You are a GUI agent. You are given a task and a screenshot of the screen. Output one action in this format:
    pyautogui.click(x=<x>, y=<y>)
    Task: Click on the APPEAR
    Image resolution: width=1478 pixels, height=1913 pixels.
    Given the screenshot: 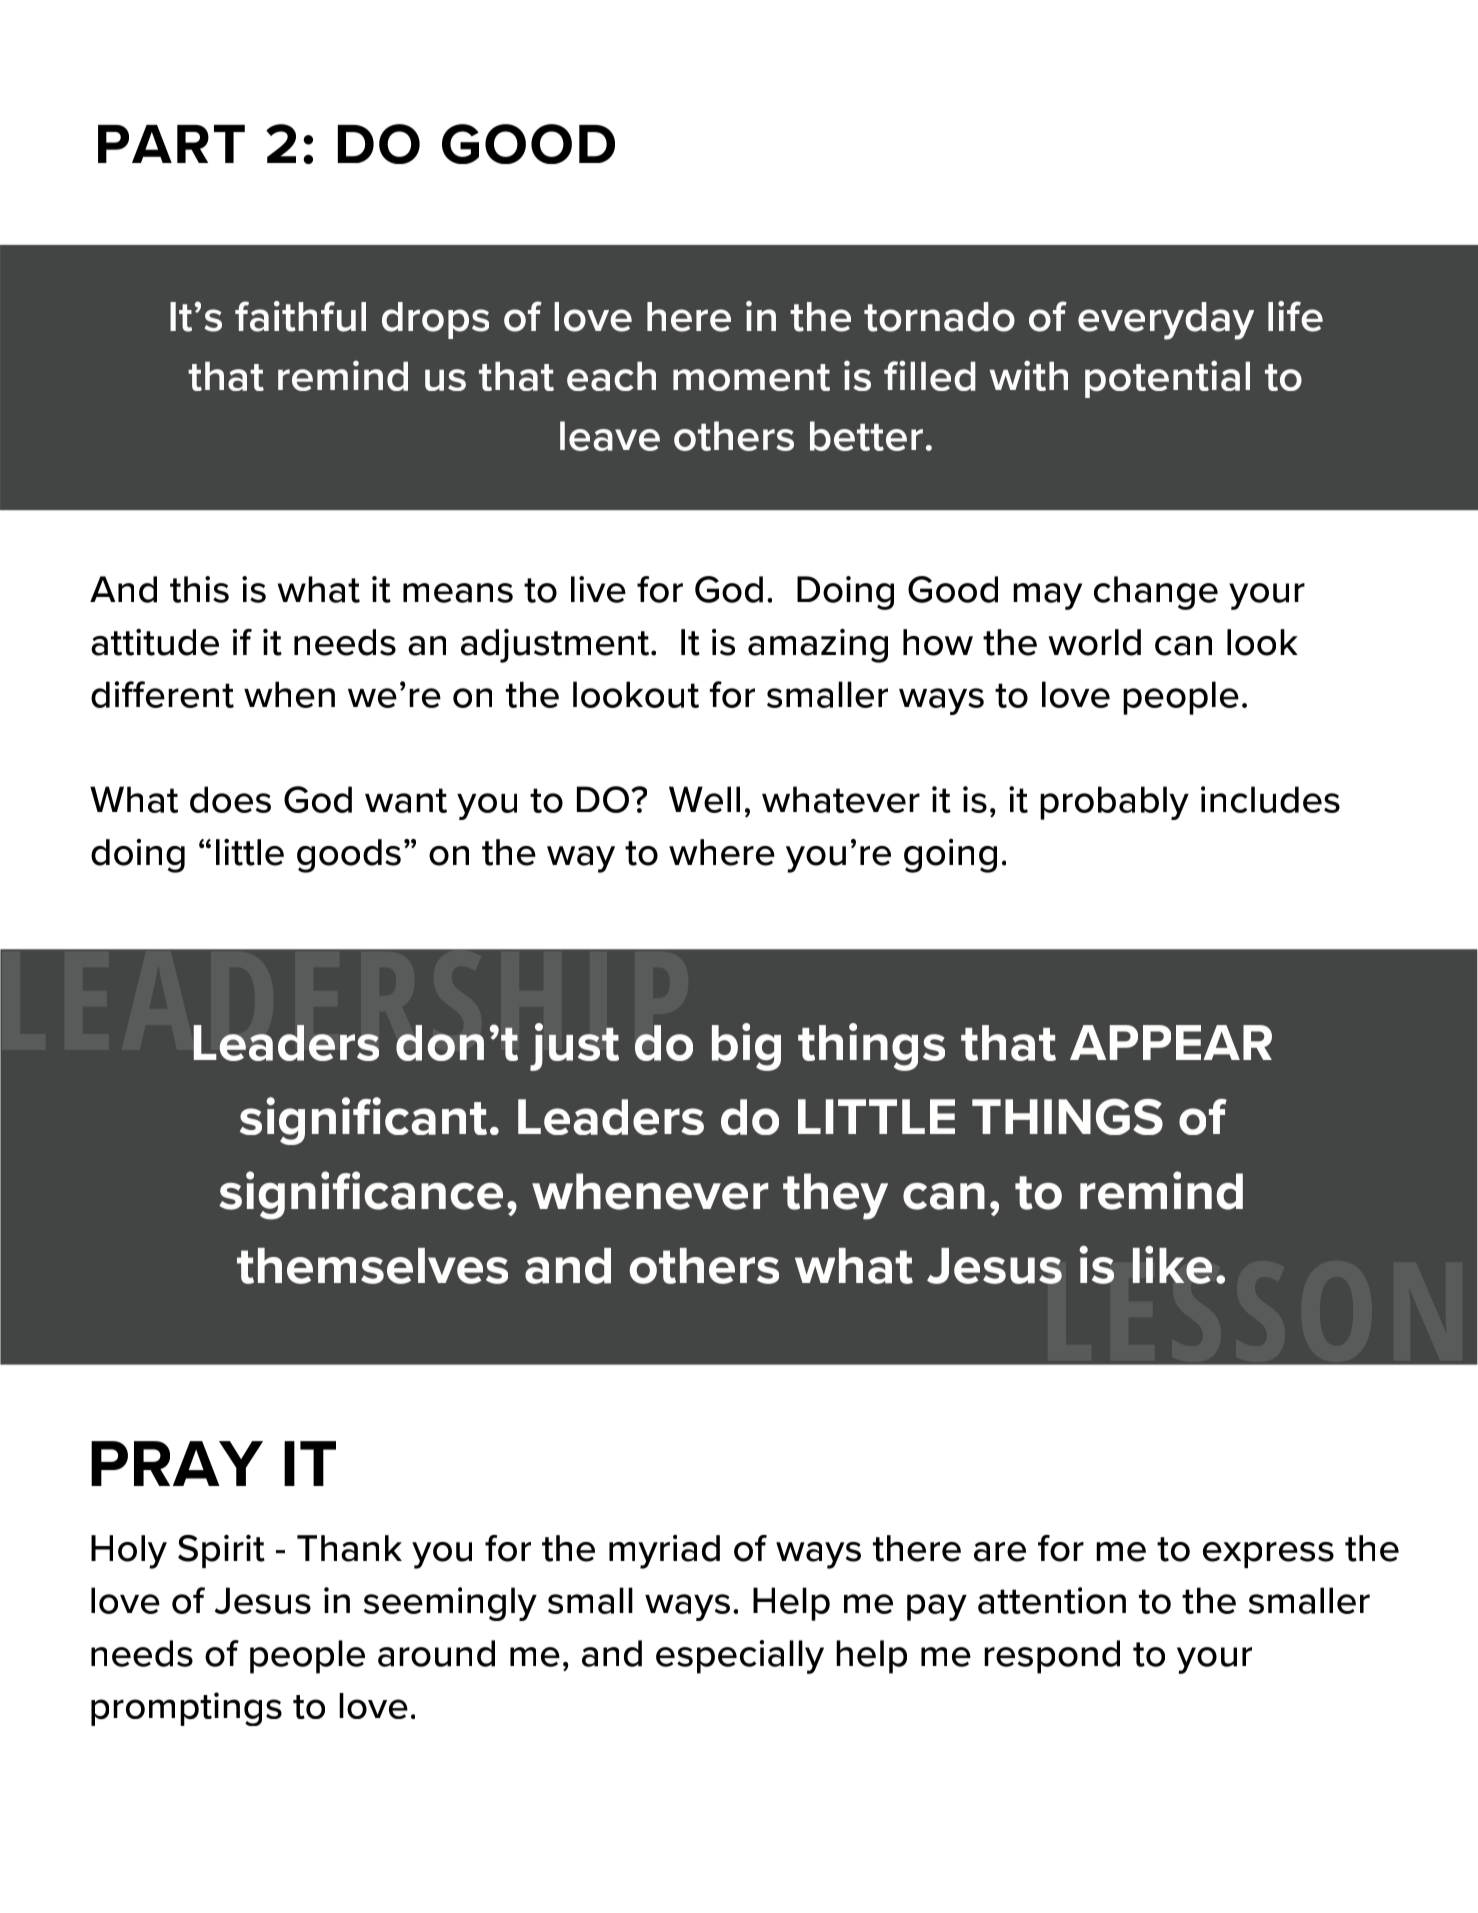 What is the action you would take?
    pyautogui.click(x=1171, y=1042)
